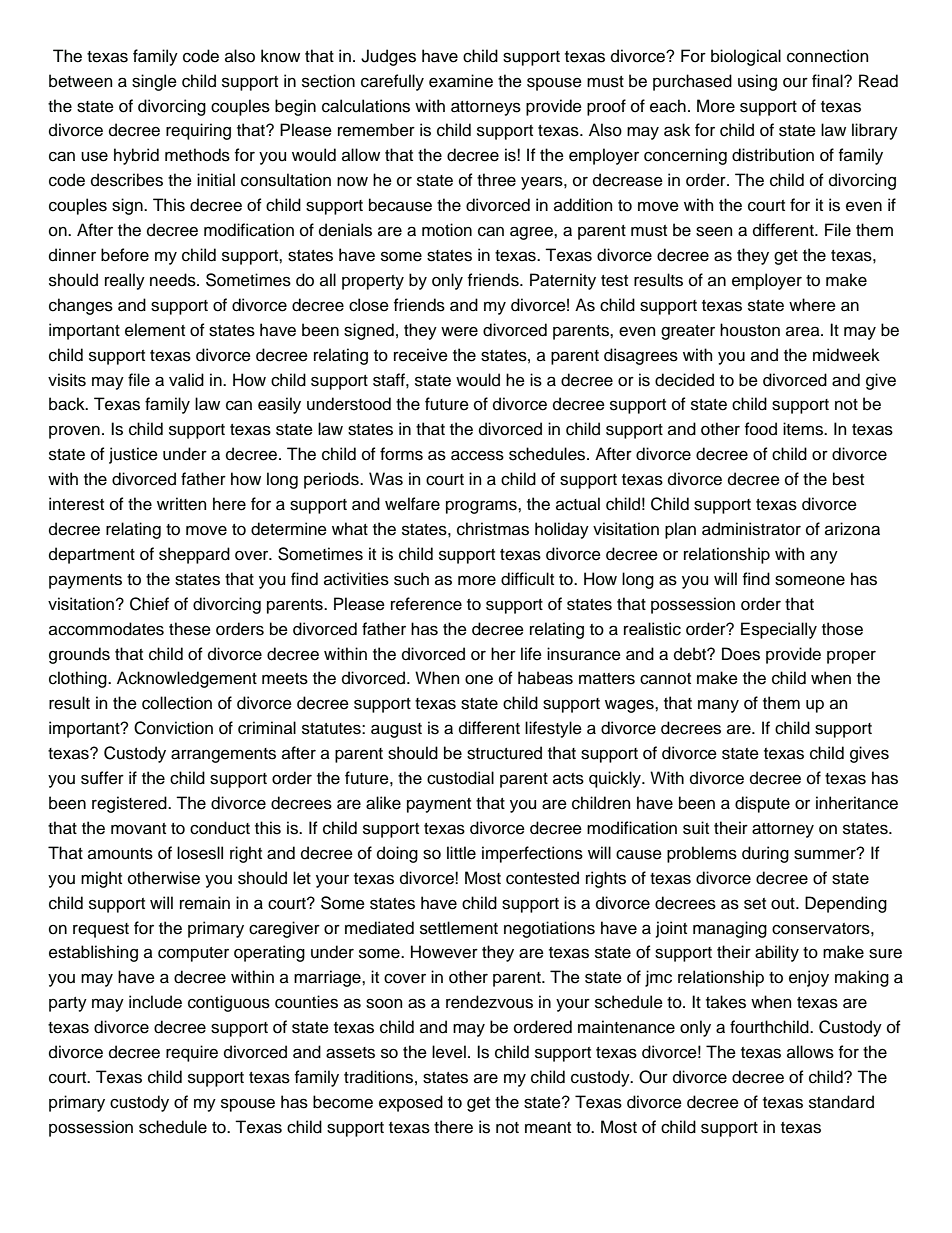  Describe the element at coordinates (192, 1053) in the screenshot. I see `require` at that location.
